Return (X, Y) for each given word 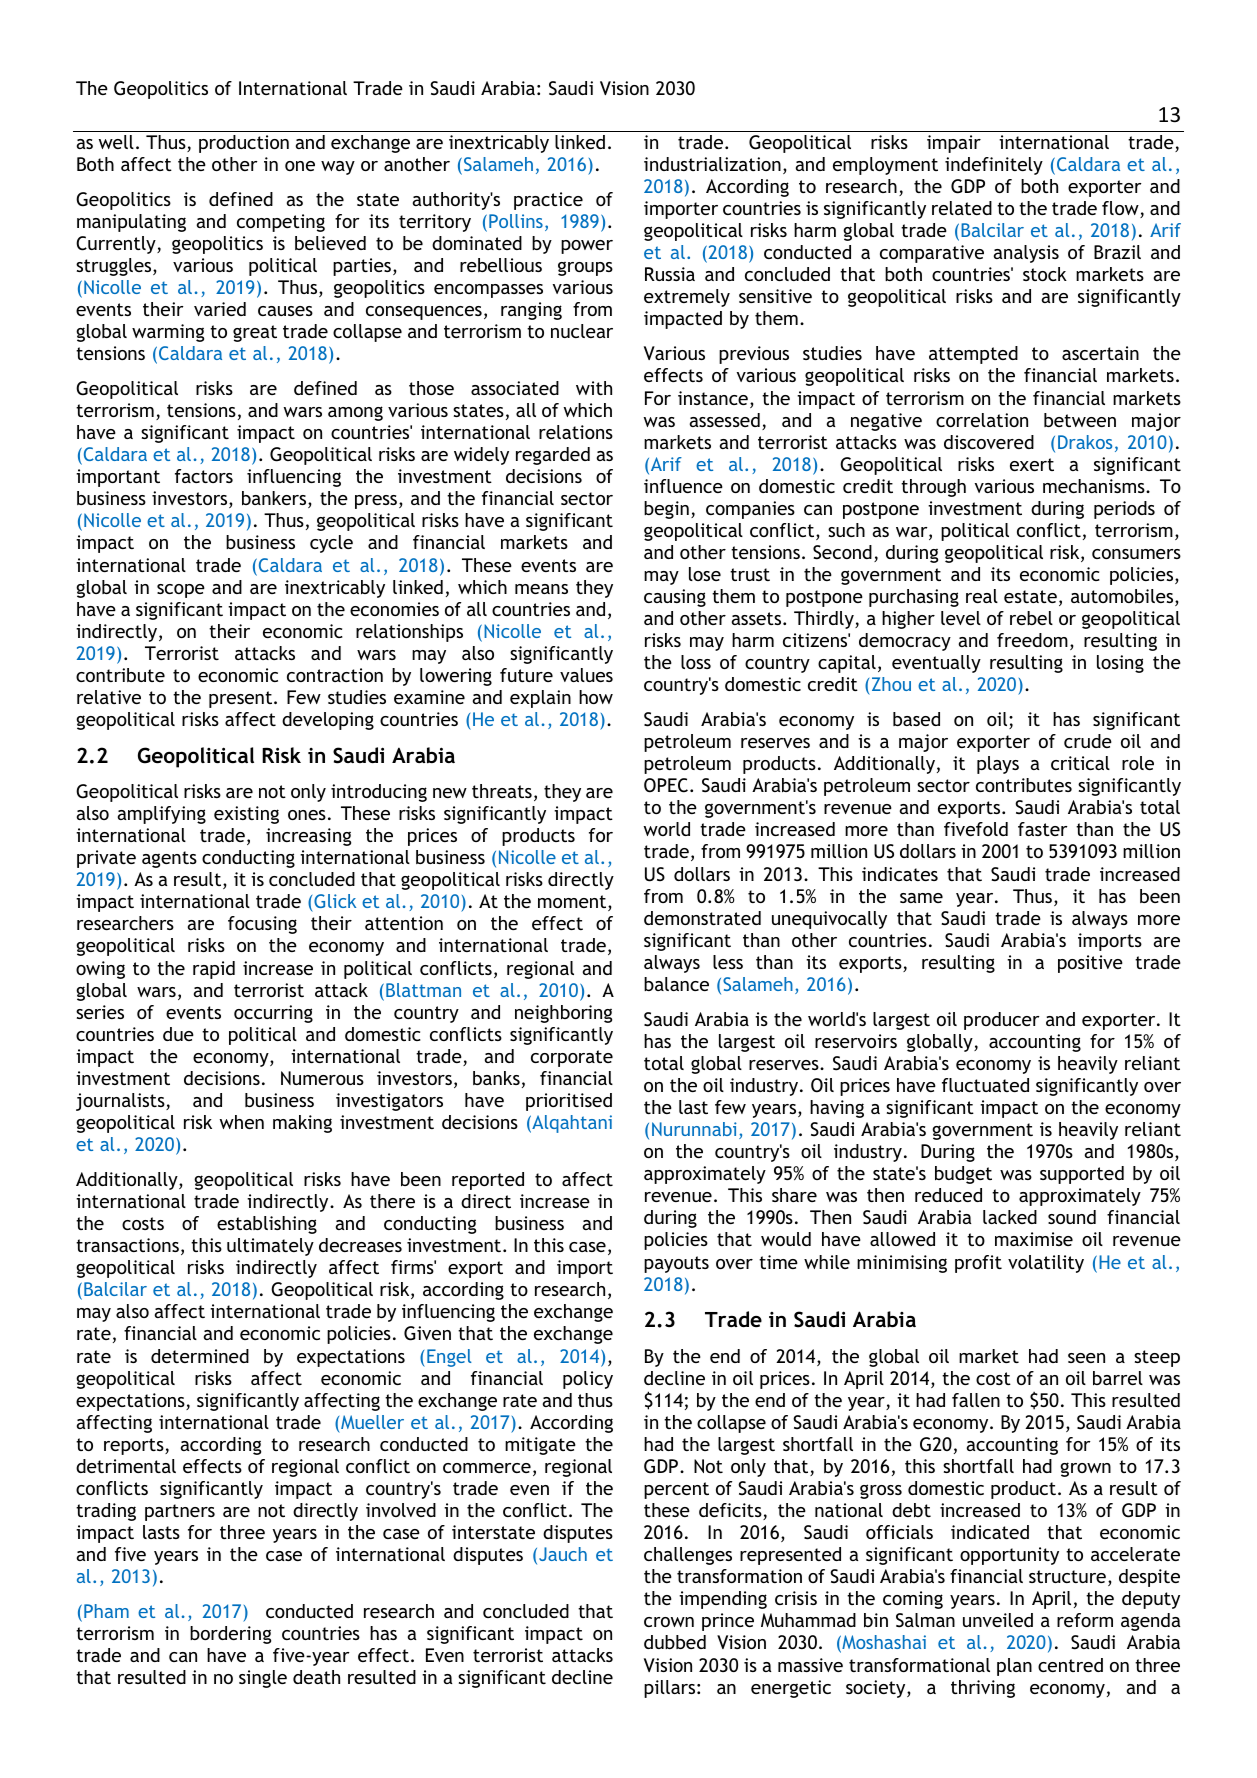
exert (1032, 464)
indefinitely (994, 166)
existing (246, 815)
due (178, 1034)
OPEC (666, 785)
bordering (230, 1635)
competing (281, 223)
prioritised (569, 1102)
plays (998, 765)
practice (548, 201)
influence (683, 486)
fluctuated (985, 1085)
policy (588, 1380)
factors (204, 476)
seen (1086, 1358)
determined (200, 1356)
